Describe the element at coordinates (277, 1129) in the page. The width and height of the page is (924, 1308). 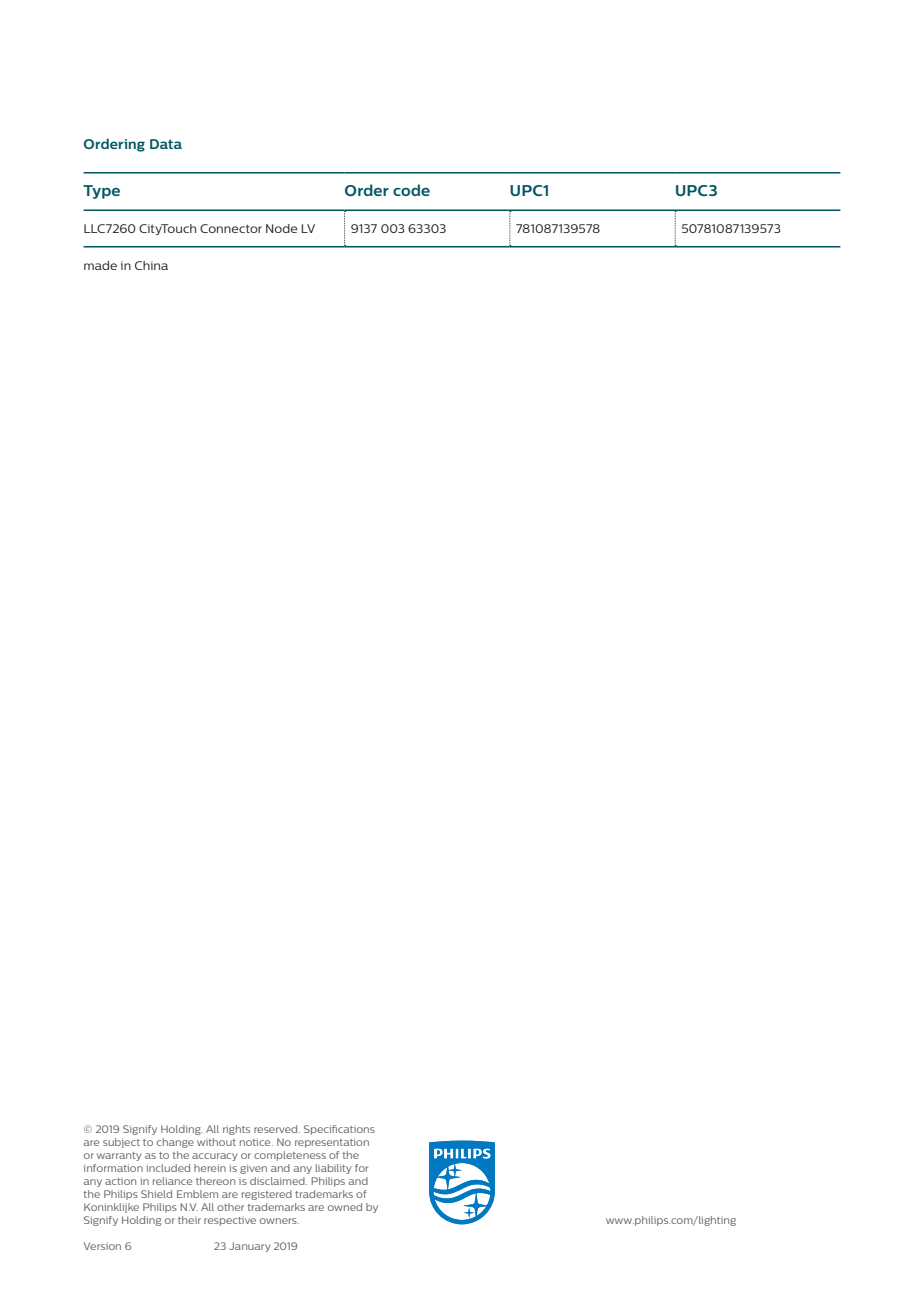
I see `reserved` at that location.
